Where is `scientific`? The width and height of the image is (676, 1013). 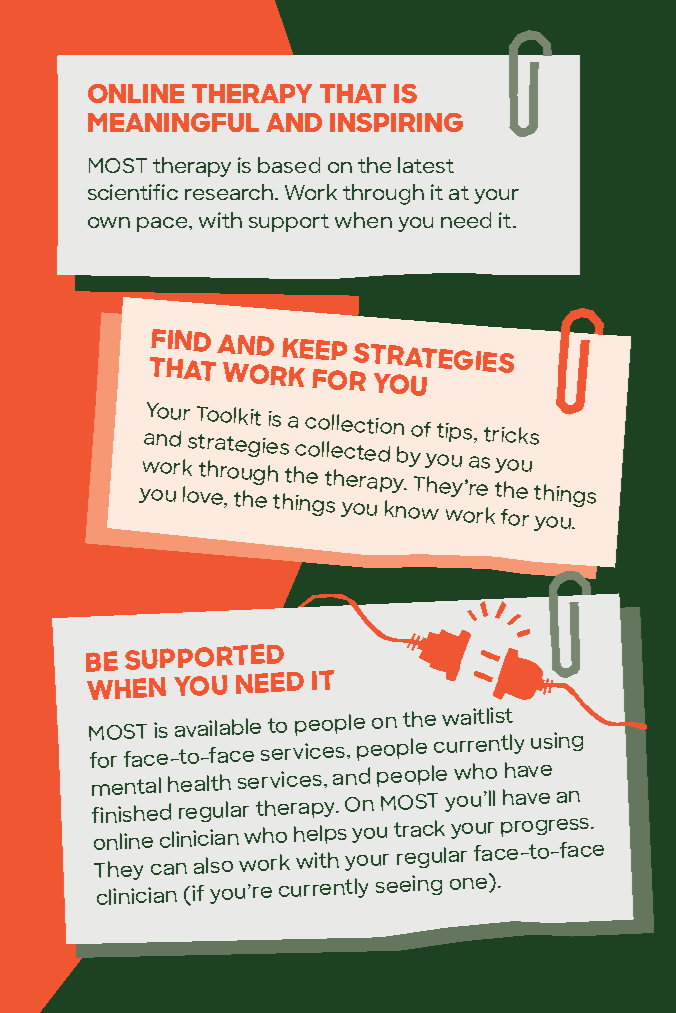
scientific is located at coordinates (133, 192).
